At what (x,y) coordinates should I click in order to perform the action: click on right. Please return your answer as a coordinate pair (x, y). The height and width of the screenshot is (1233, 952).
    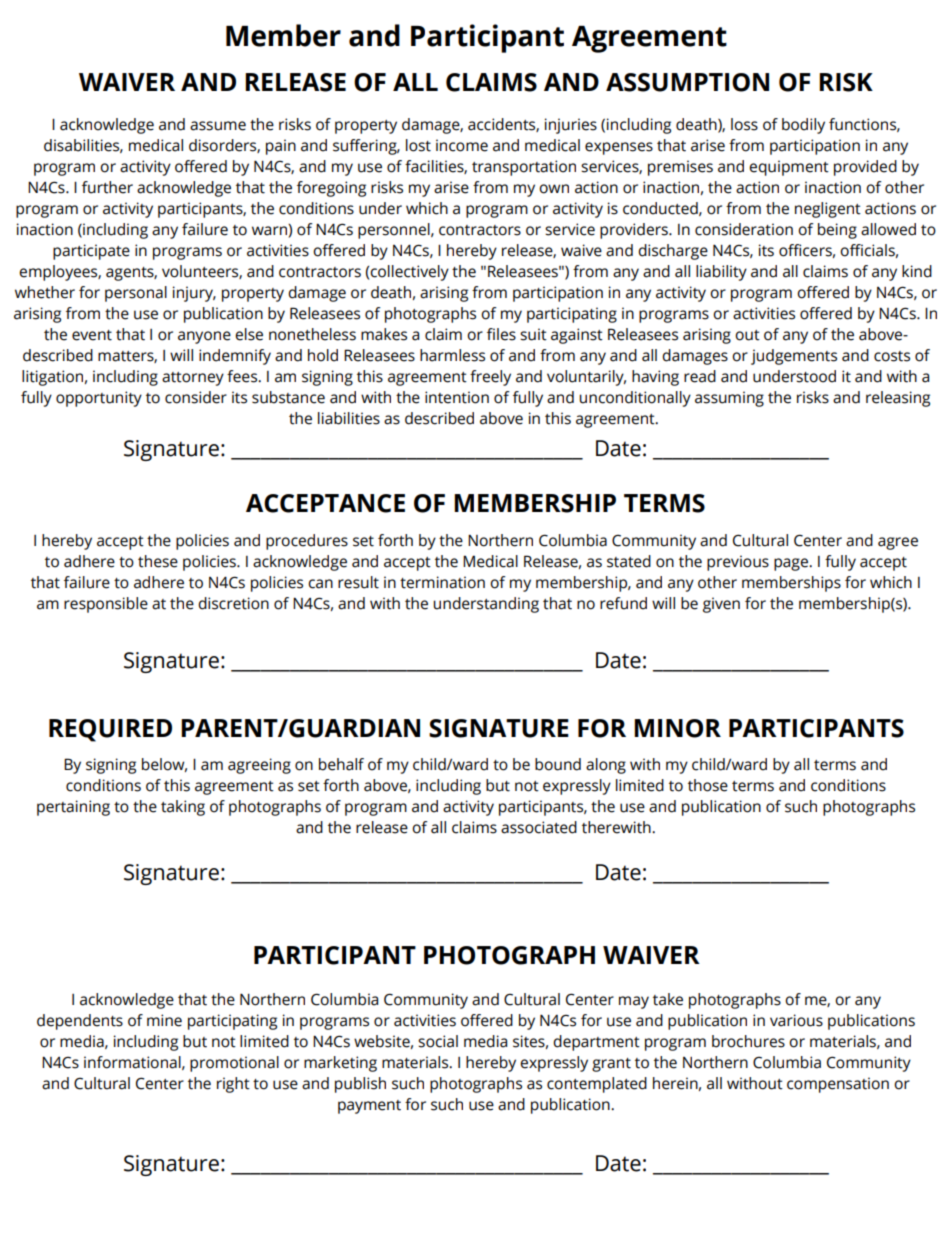
    Looking at the image, I should click on (233, 1085).
